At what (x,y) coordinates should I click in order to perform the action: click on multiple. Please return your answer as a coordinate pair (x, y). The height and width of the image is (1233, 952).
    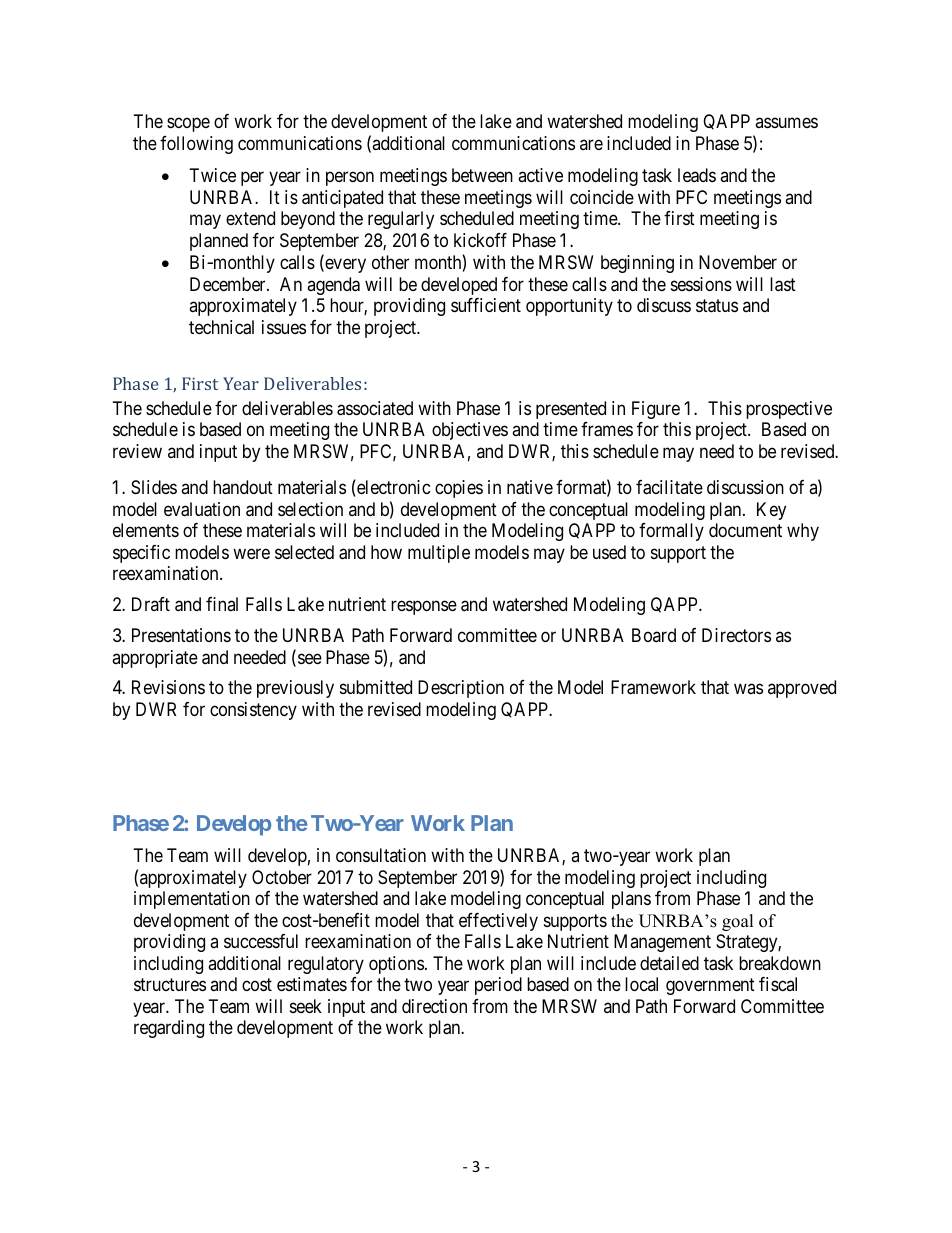
    Looking at the image, I should click on (439, 554).
